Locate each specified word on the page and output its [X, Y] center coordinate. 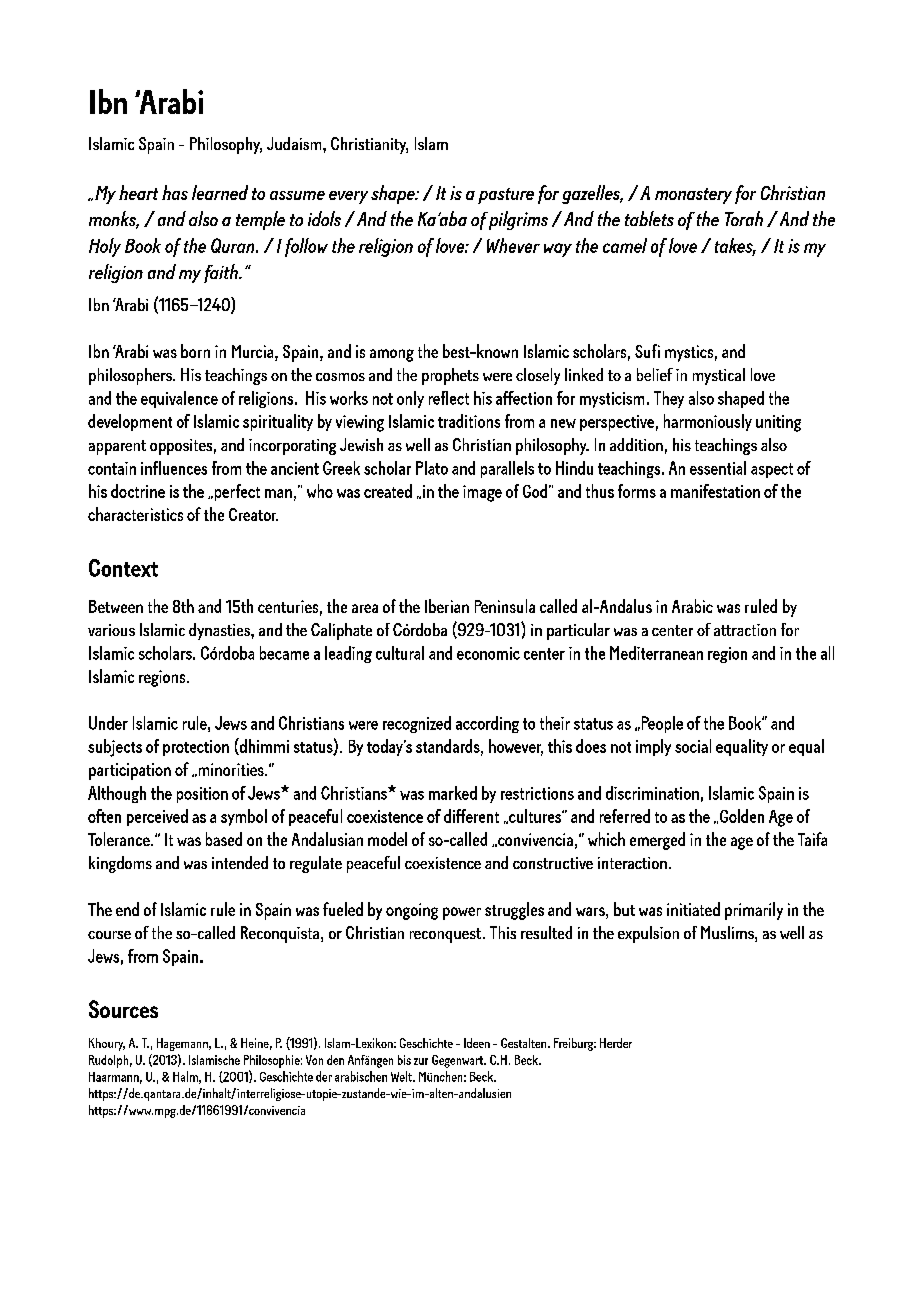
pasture [506, 196]
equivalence [179, 399]
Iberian [447, 606]
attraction [745, 630]
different [471, 816]
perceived [157, 817]
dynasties [220, 631]
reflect [449, 398]
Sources [123, 1009]
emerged [657, 841]
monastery [693, 196]
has [175, 192]
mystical [719, 376]
